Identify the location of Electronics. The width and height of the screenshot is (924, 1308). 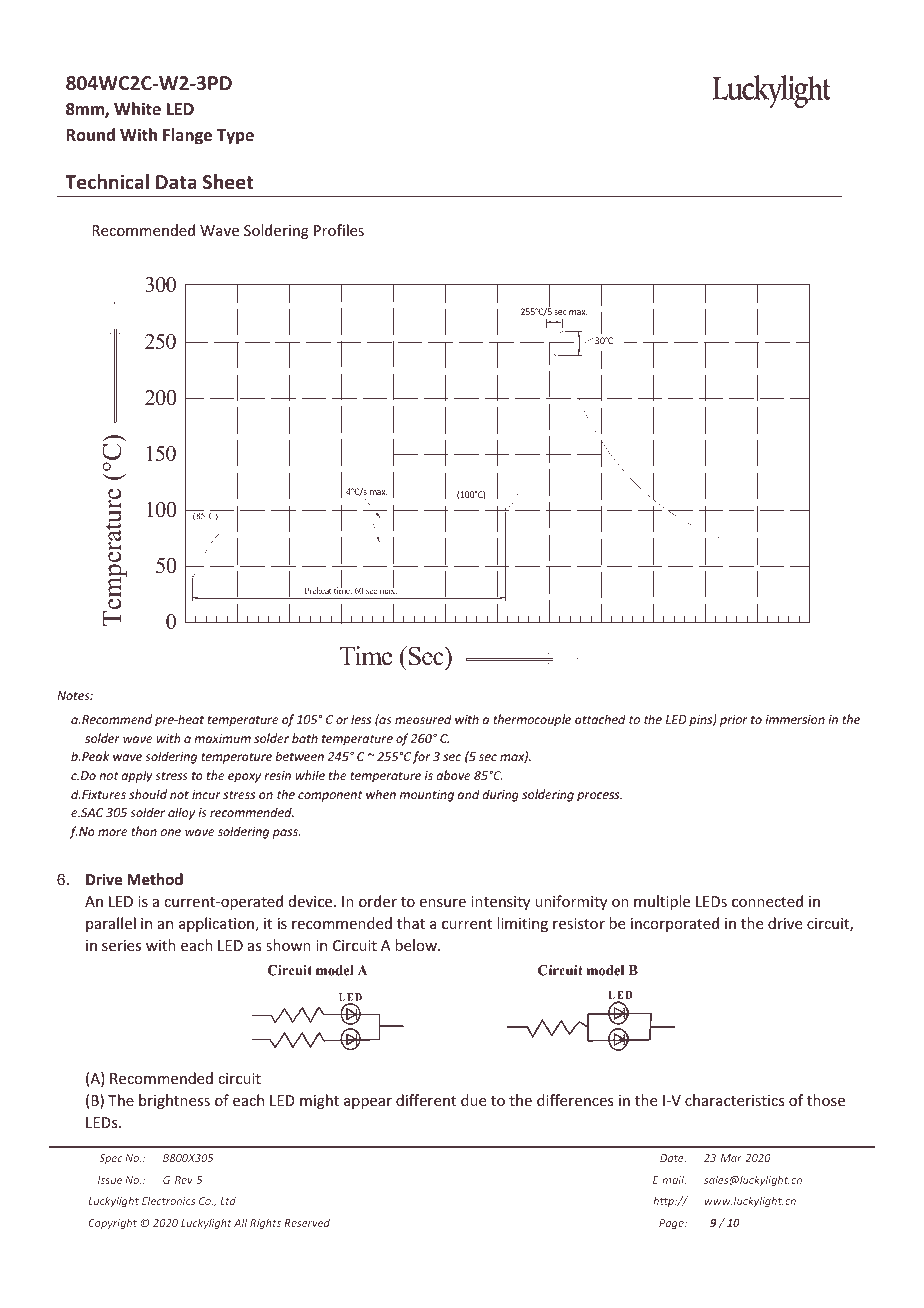
(168, 1201).
